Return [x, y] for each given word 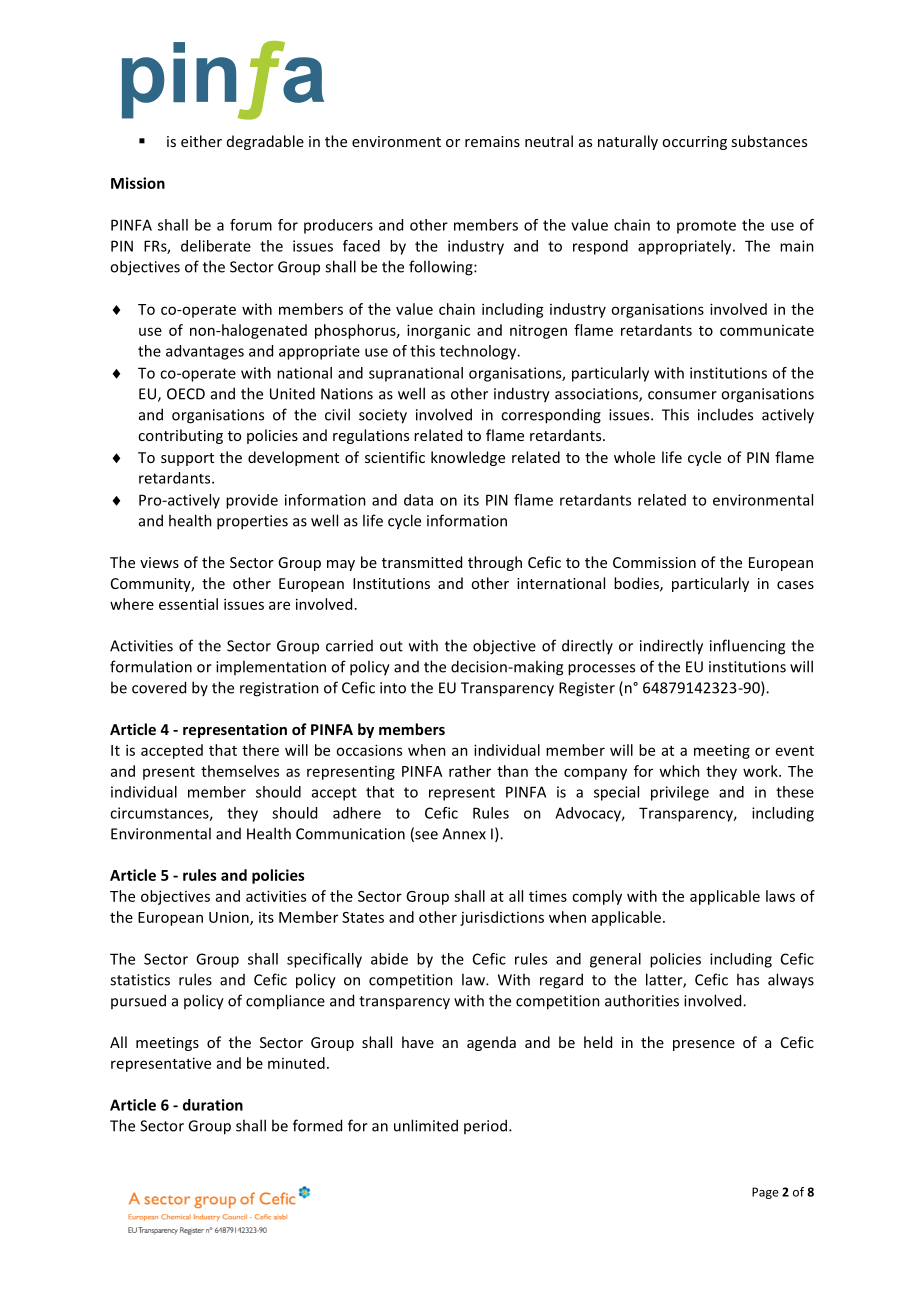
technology [479, 352]
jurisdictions [502, 918]
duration [213, 1105]
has [748, 979]
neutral [549, 141]
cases [795, 585]
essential [188, 604]
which [679, 771]
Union [230, 918]
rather [470, 771]
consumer [682, 395]
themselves [240, 771]
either [201, 141]
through [495, 563]
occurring [694, 143]
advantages [205, 352]
